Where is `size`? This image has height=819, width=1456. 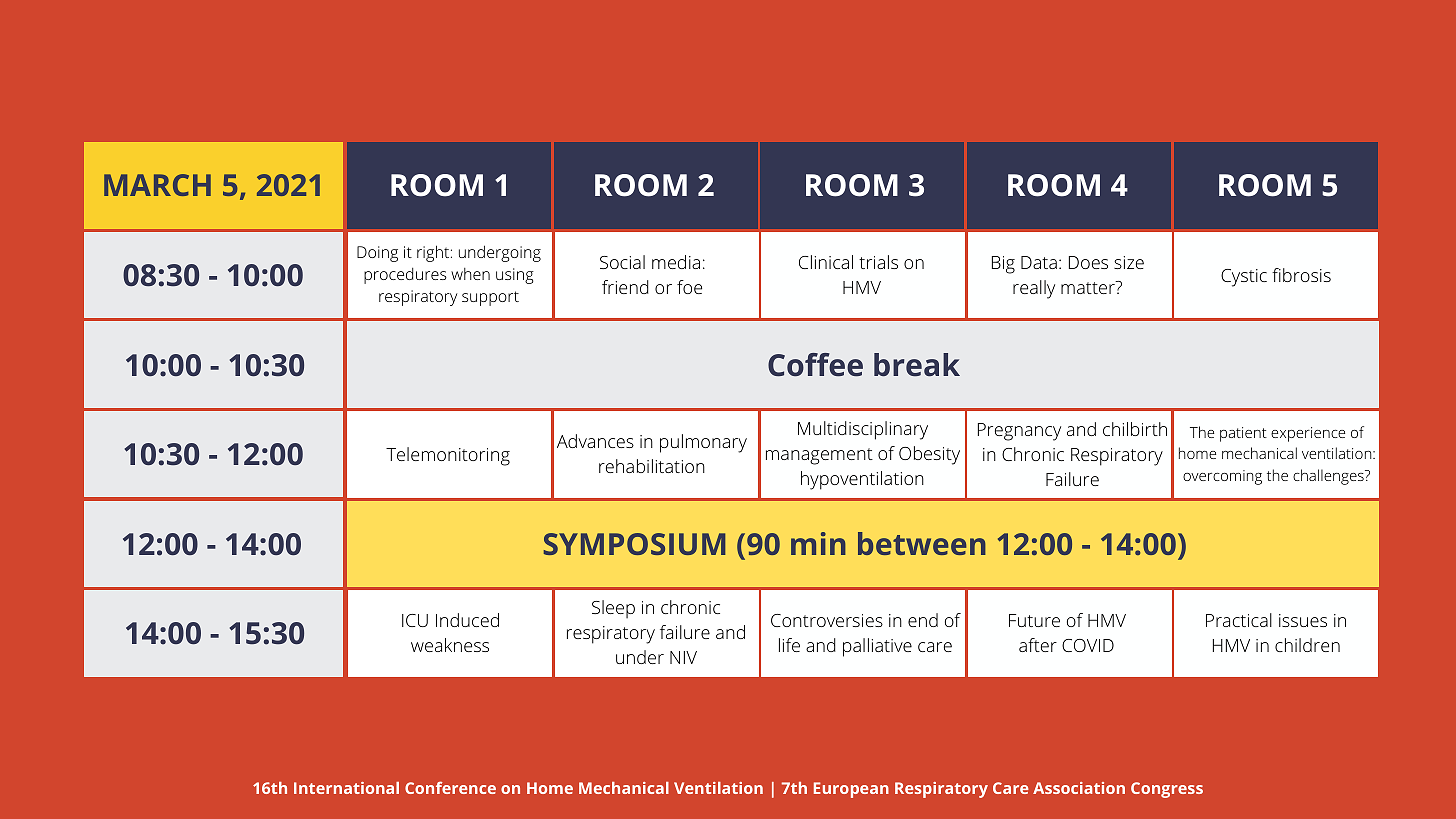 size is located at coordinates (1129, 262).
